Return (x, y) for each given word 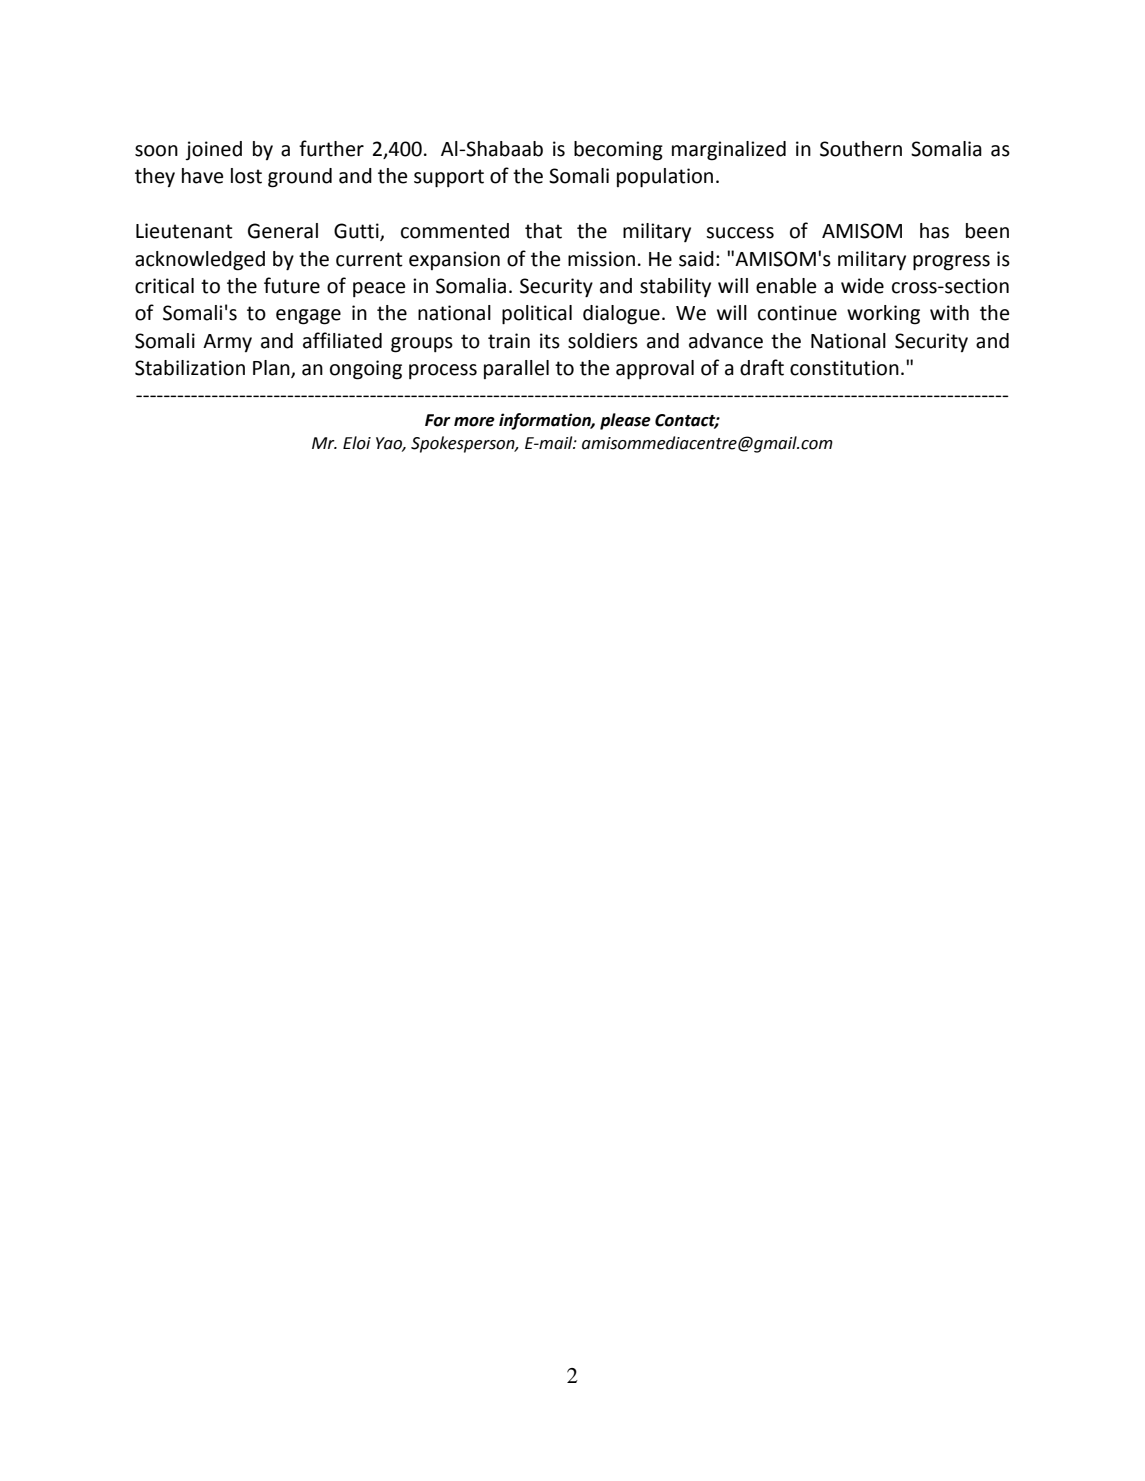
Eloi (357, 443)
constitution (844, 368)
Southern (861, 149)
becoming (618, 151)
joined (213, 150)
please (625, 421)
